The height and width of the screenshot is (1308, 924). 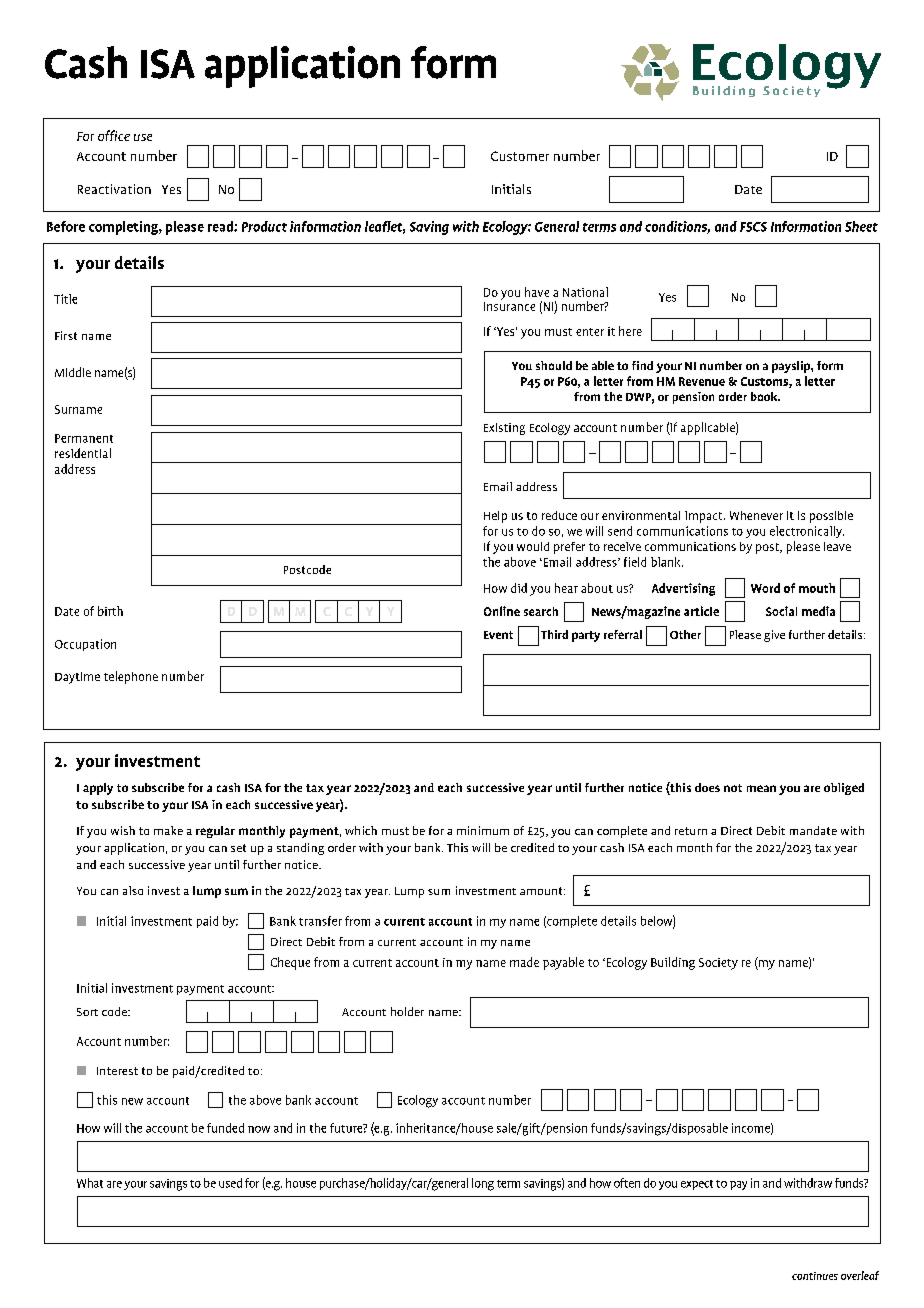 What do you see at coordinates (498, 635) in the screenshot?
I see `Event` at bounding box center [498, 635].
